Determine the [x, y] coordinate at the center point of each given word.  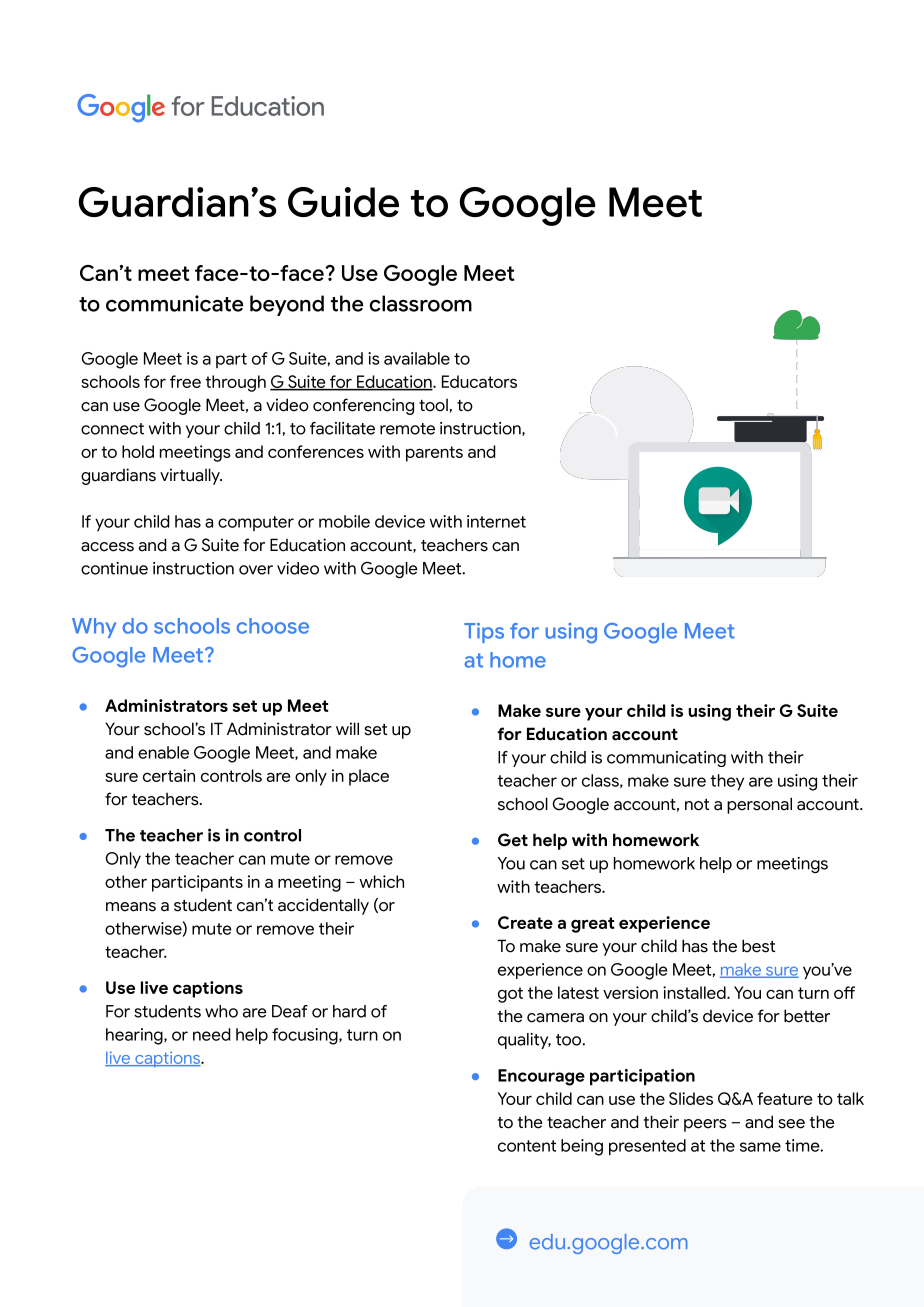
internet [496, 521]
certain [169, 775]
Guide [343, 202]
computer [256, 523]
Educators [479, 381]
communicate [174, 303]
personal [759, 805]
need [212, 1034]
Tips [484, 633]
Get [513, 840]
